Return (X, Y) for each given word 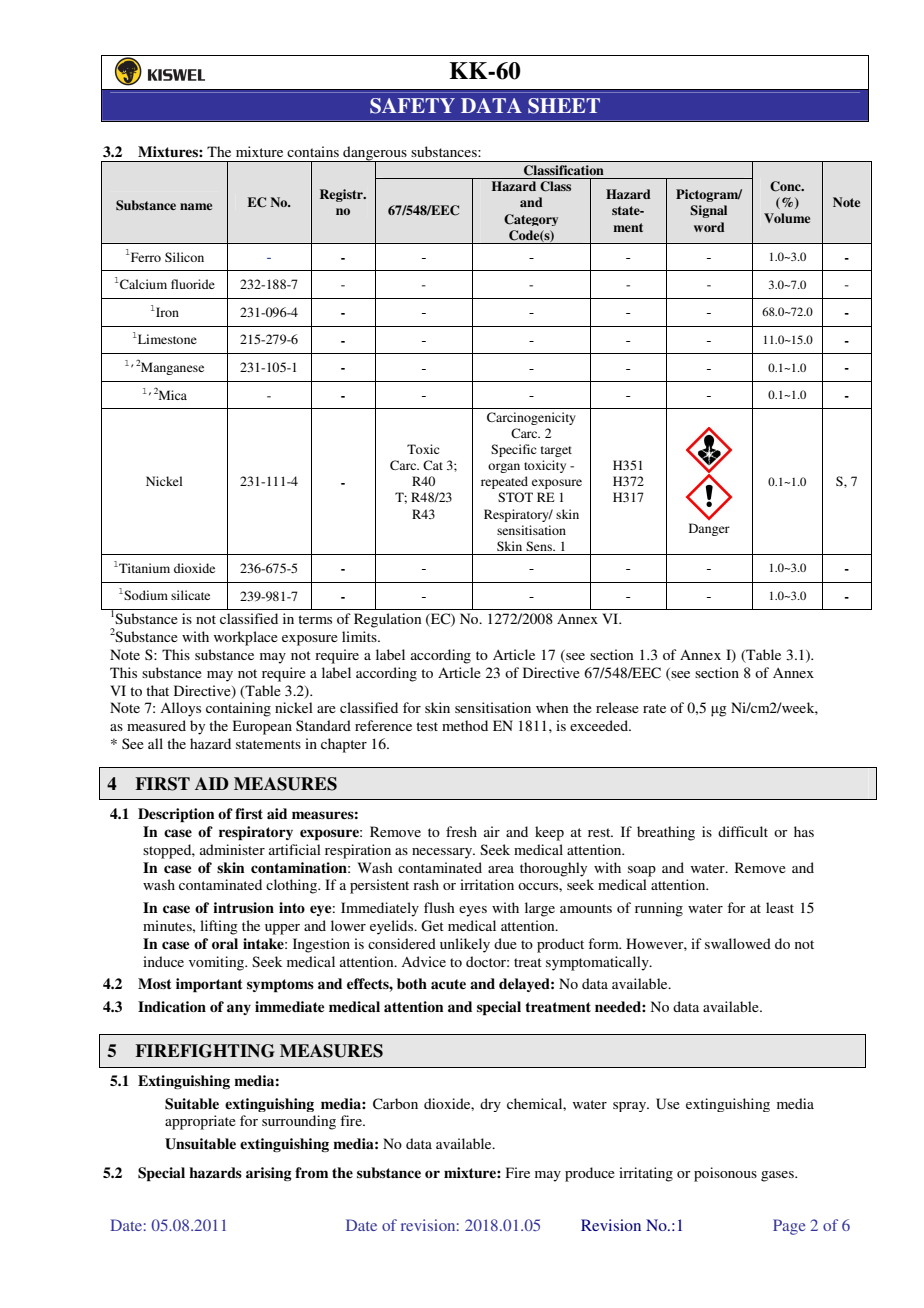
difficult (743, 831)
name (196, 206)
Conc (786, 186)
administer (232, 849)
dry (490, 1105)
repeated (504, 482)
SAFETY (412, 106)
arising (269, 1174)
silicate (190, 595)
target (556, 451)
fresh (461, 831)
